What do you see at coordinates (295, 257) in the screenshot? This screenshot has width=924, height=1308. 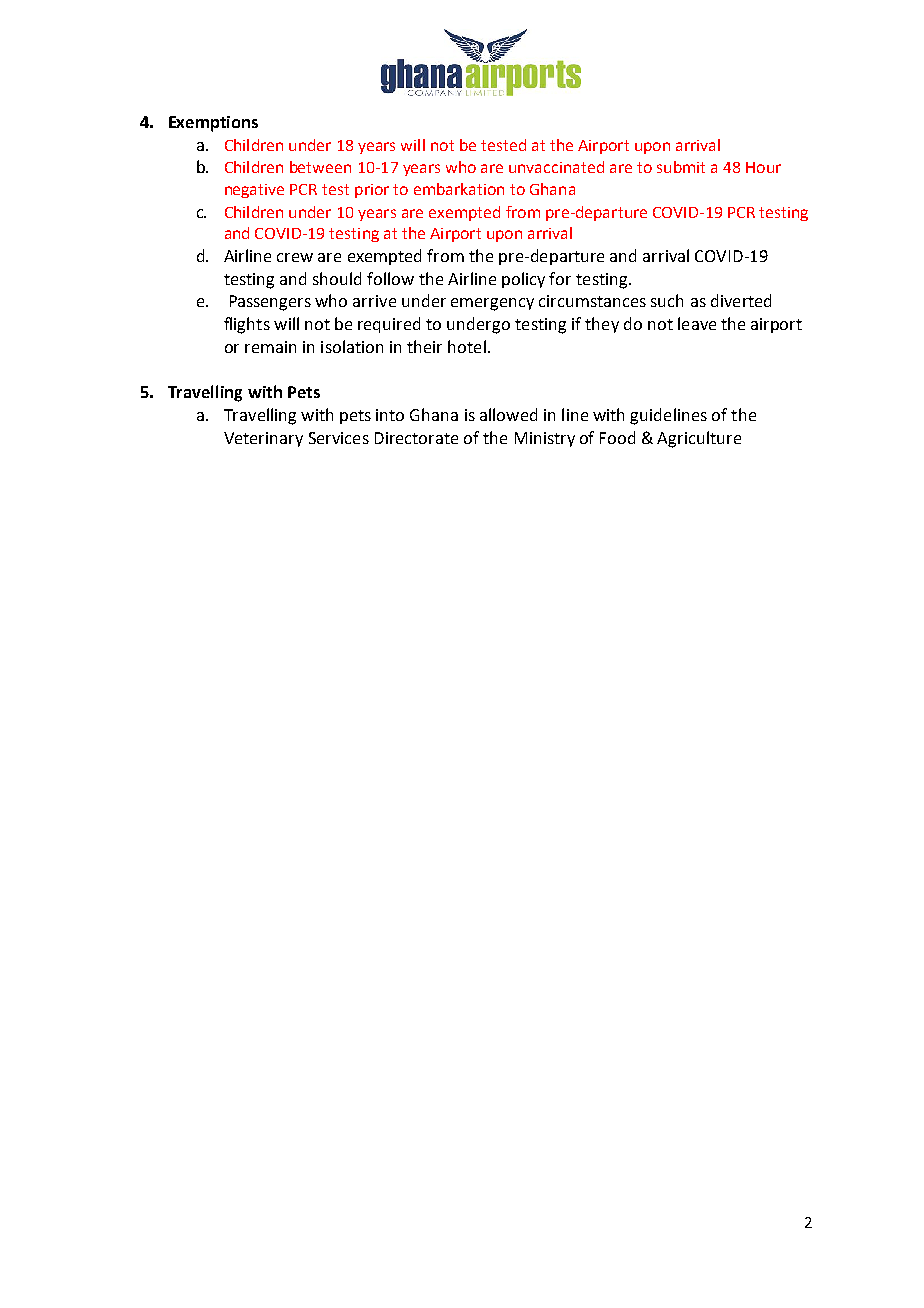 I see `crew` at bounding box center [295, 257].
